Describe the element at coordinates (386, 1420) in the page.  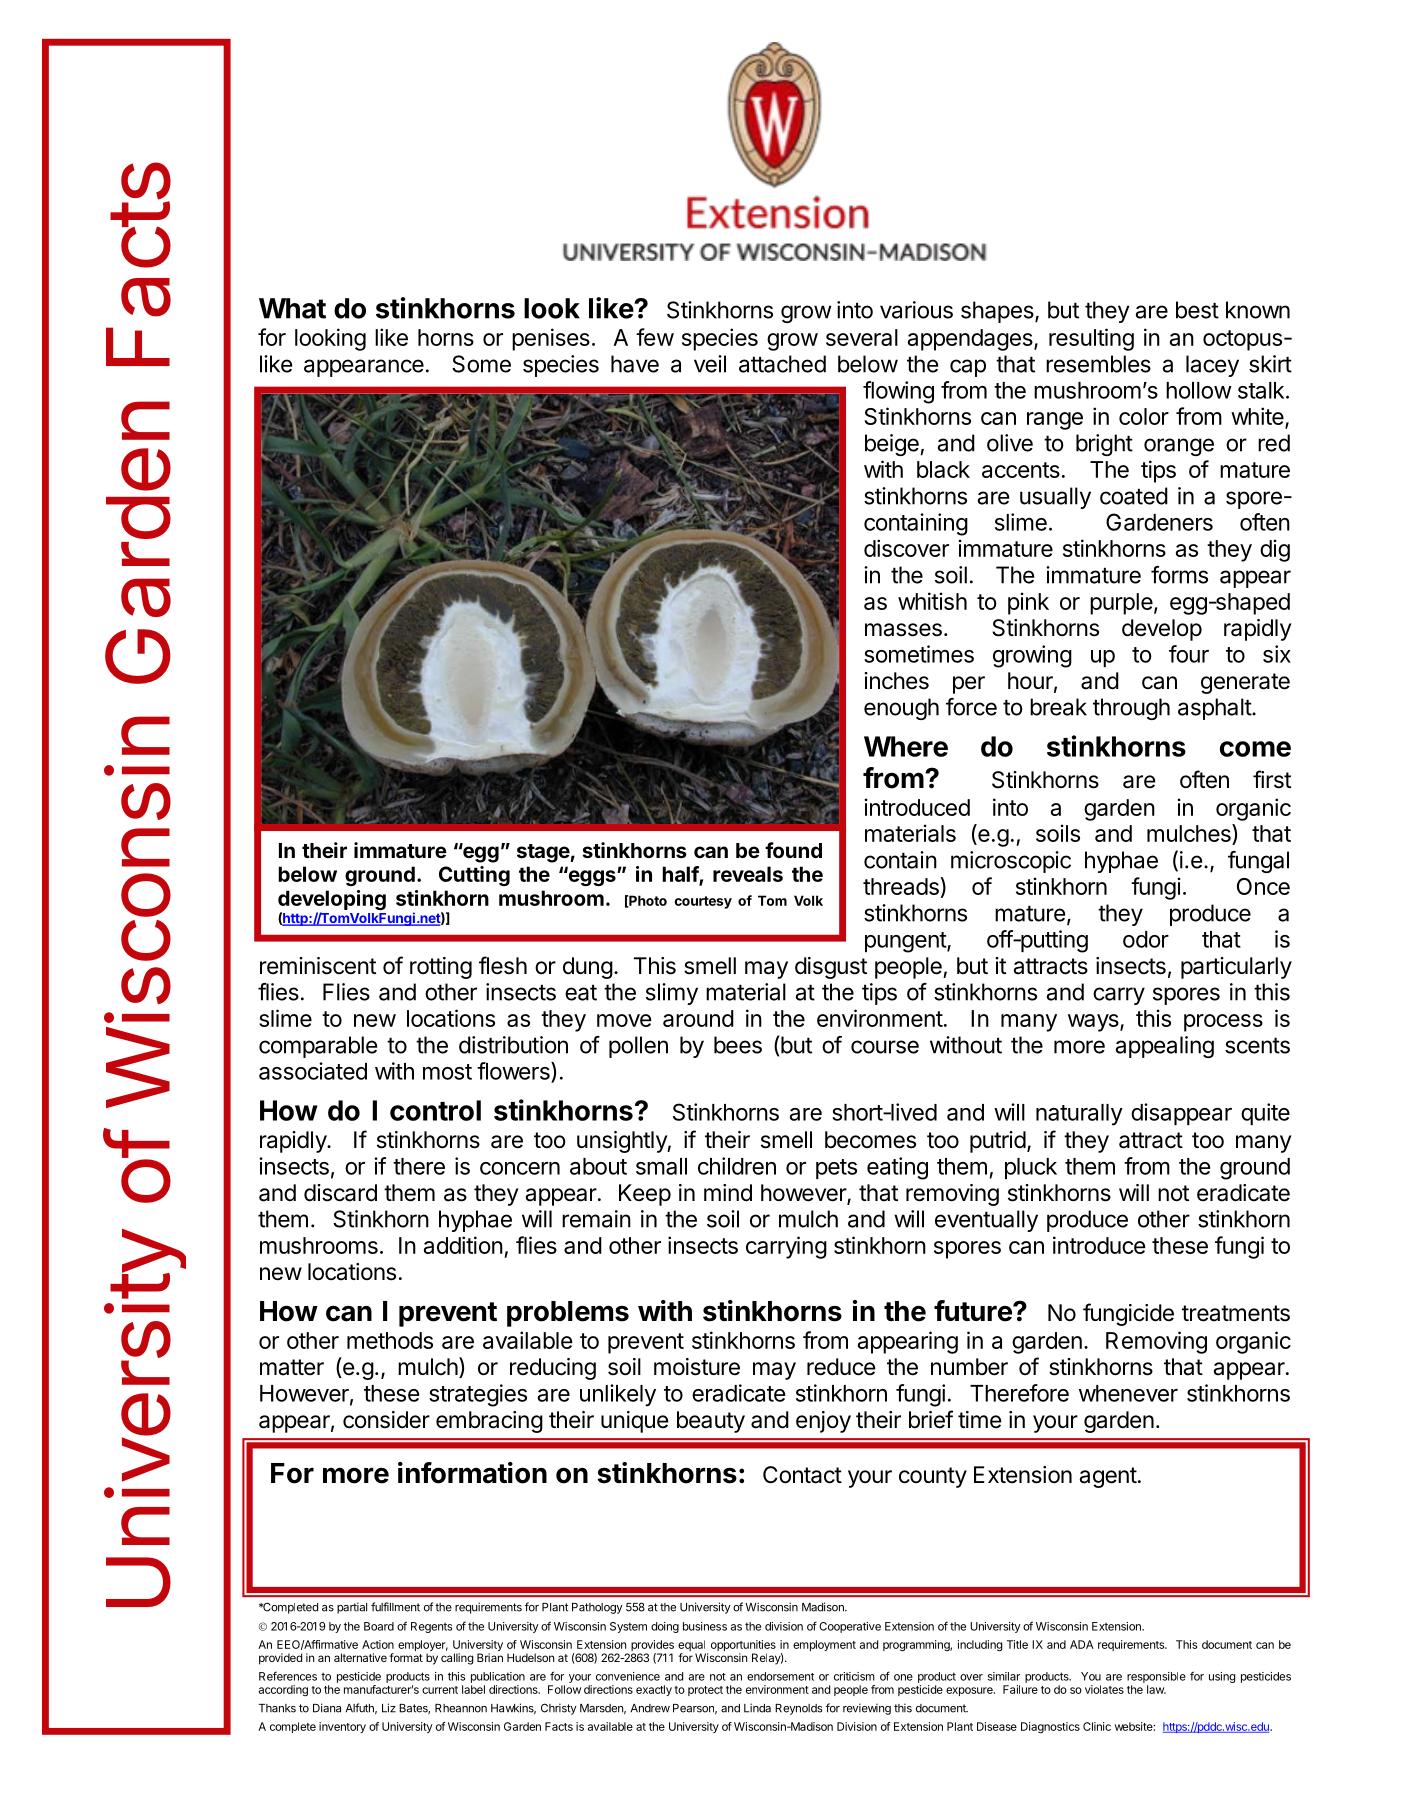
I see `consider` at that location.
